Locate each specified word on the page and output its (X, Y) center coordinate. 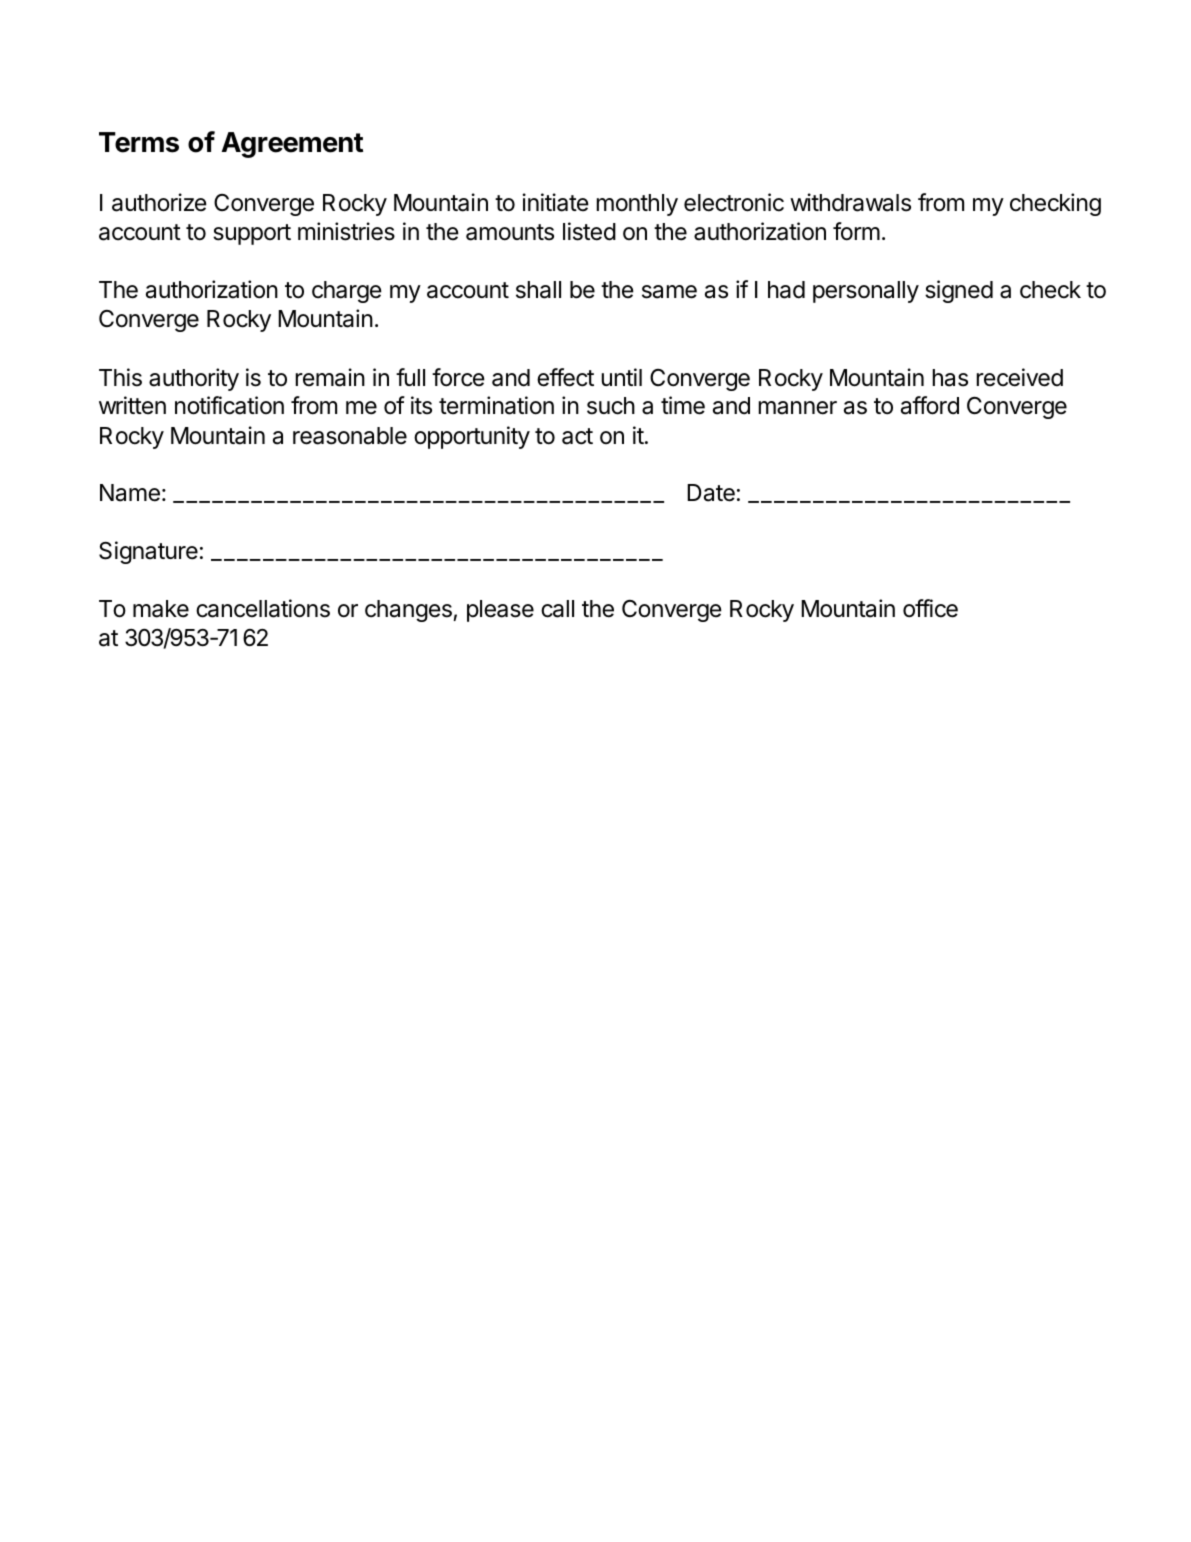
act (577, 436)
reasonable (350, 436)
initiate (555, 202)
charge (347, 292)
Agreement (292, 145)
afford (930, 405)
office (930, 608)
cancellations (263, 608)
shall (538, 290)
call (557, 609)
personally (866, 292)
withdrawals (850, 202)
